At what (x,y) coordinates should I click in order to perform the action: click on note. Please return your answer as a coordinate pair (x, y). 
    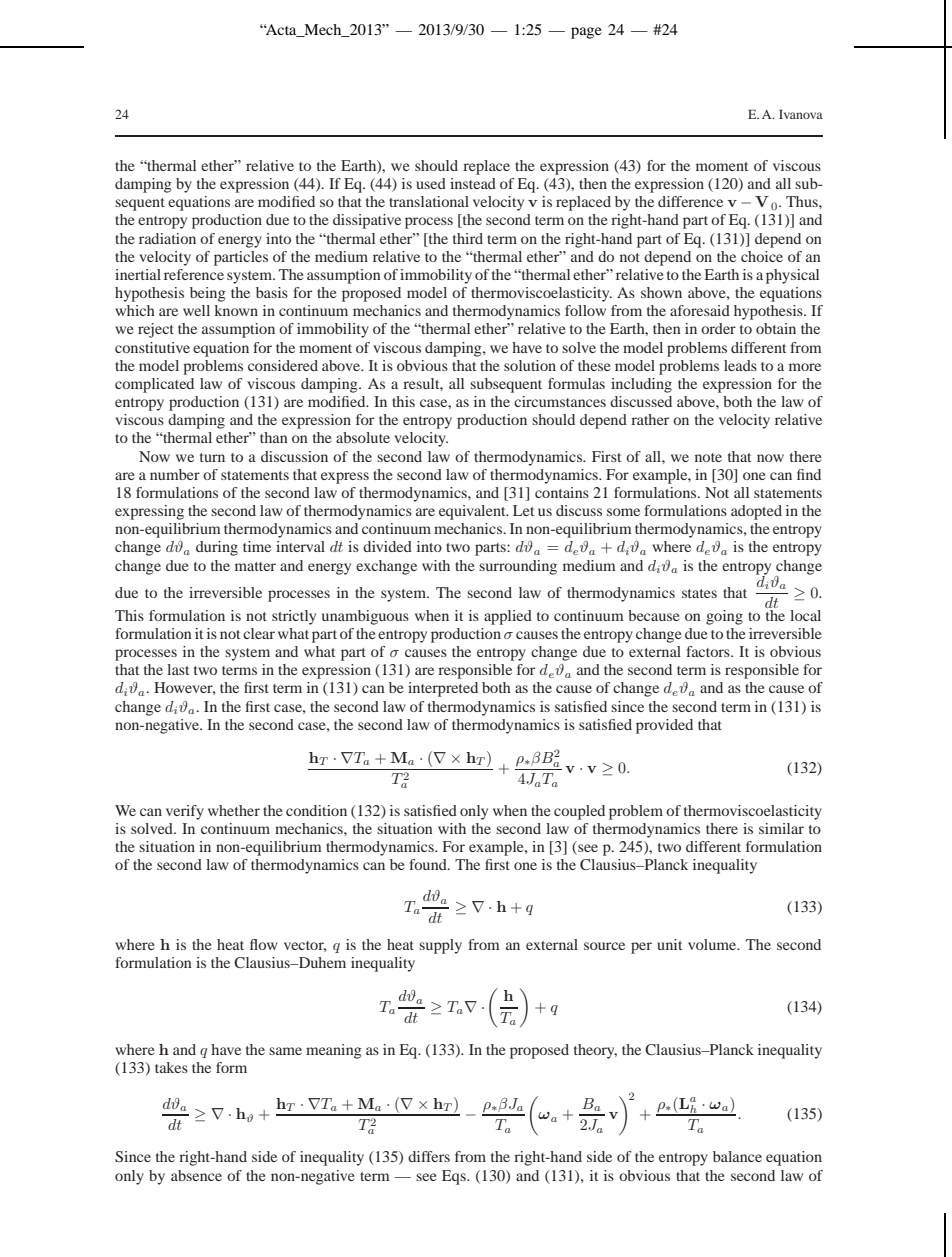
    Looking at the image, I should click on (708, 457).
